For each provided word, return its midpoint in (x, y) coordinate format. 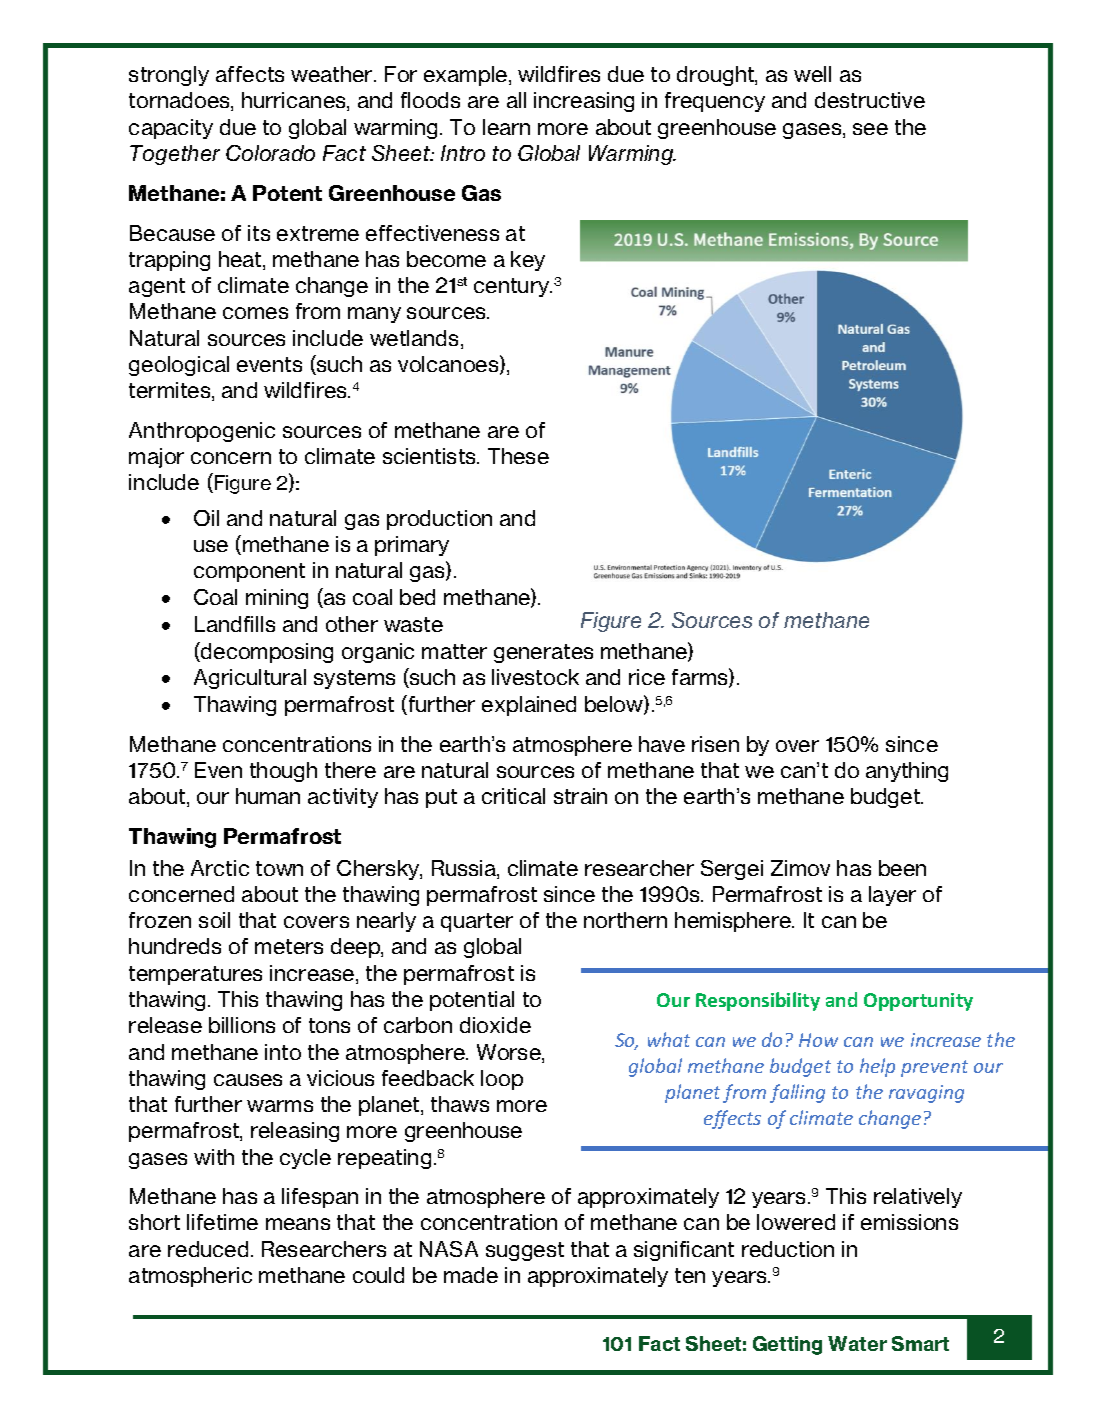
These (518, 456)
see (870, 129)
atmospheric (190, 1277)
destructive (870, 100)
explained (529, 706)
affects (250, 74)
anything (907, 772)
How (818, 1040)
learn (506, 127)
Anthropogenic (202, 432)
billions (242, 1025)
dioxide (495, 1025)
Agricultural (250, 679)
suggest (525, 1251)
